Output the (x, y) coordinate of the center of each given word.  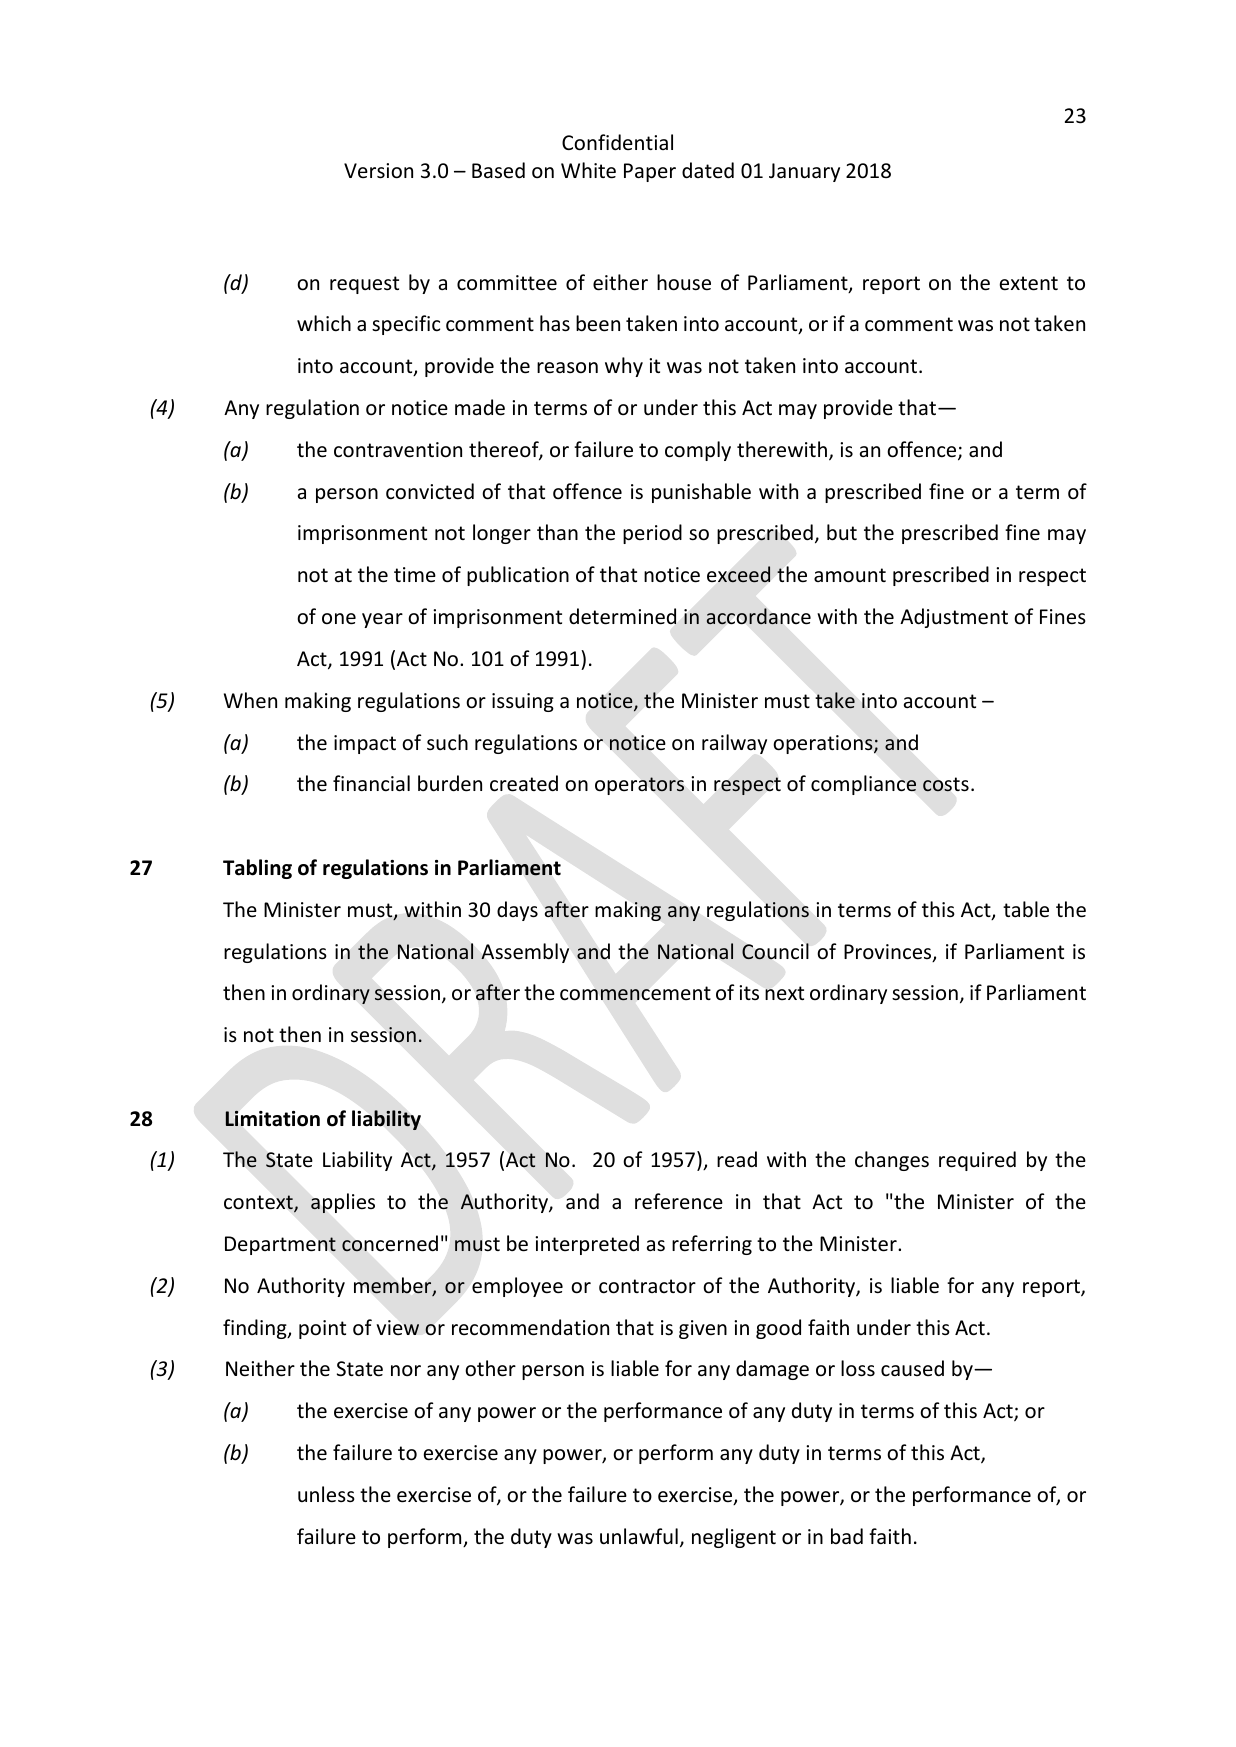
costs (946, 784)
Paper (650, 172)
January (804, 172)
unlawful (639, 1536)
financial (371, 783)
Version (378, 171)
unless (326, 1494)
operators (639, 786)
